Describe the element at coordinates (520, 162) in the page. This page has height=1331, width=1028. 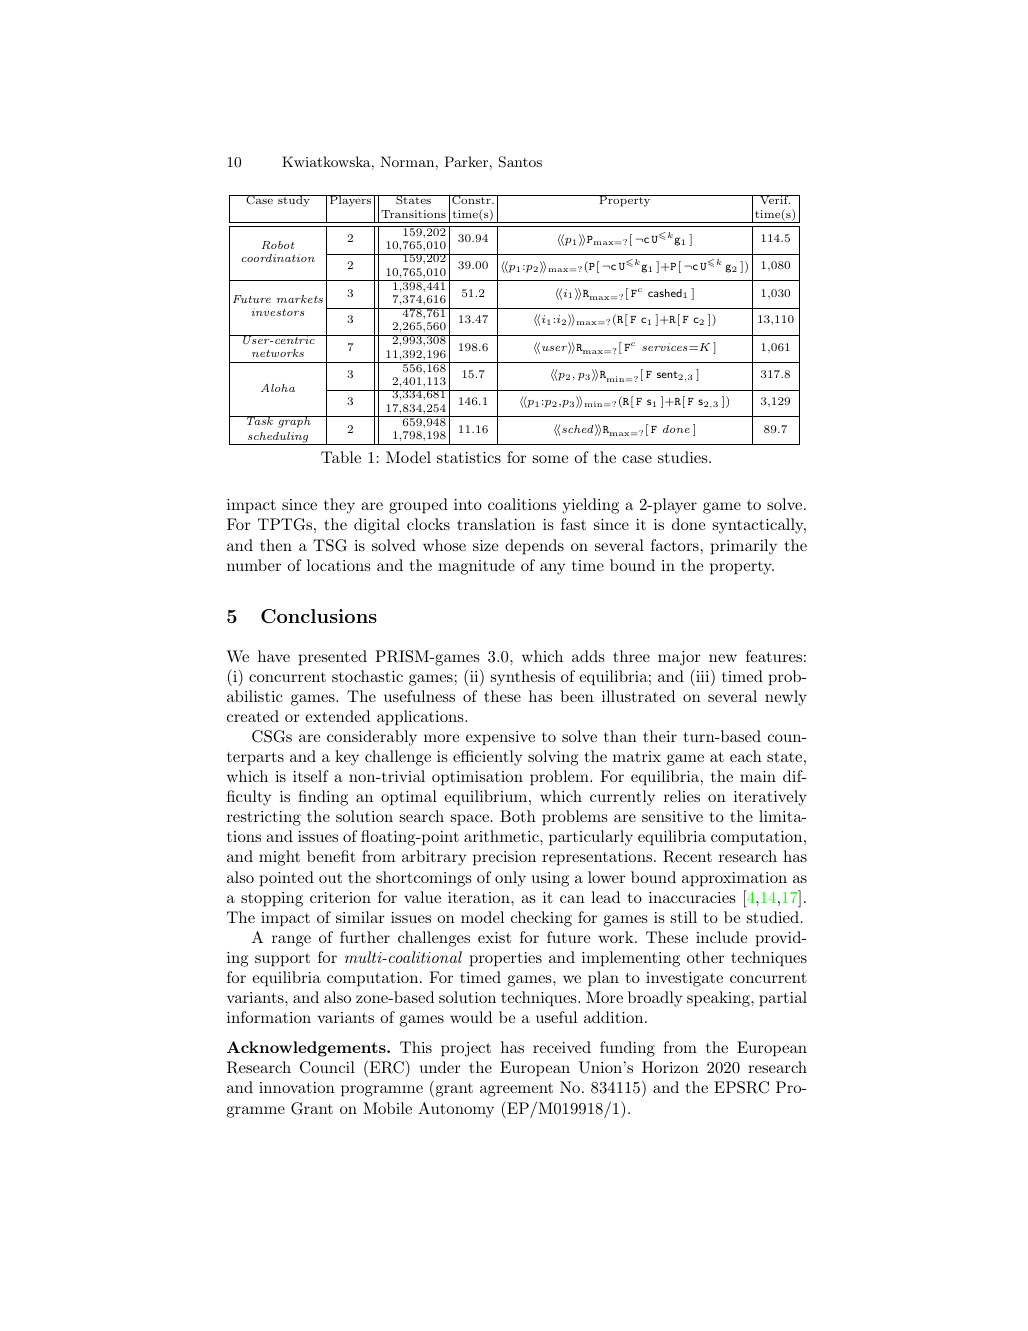
I see `Santos` at that location.
